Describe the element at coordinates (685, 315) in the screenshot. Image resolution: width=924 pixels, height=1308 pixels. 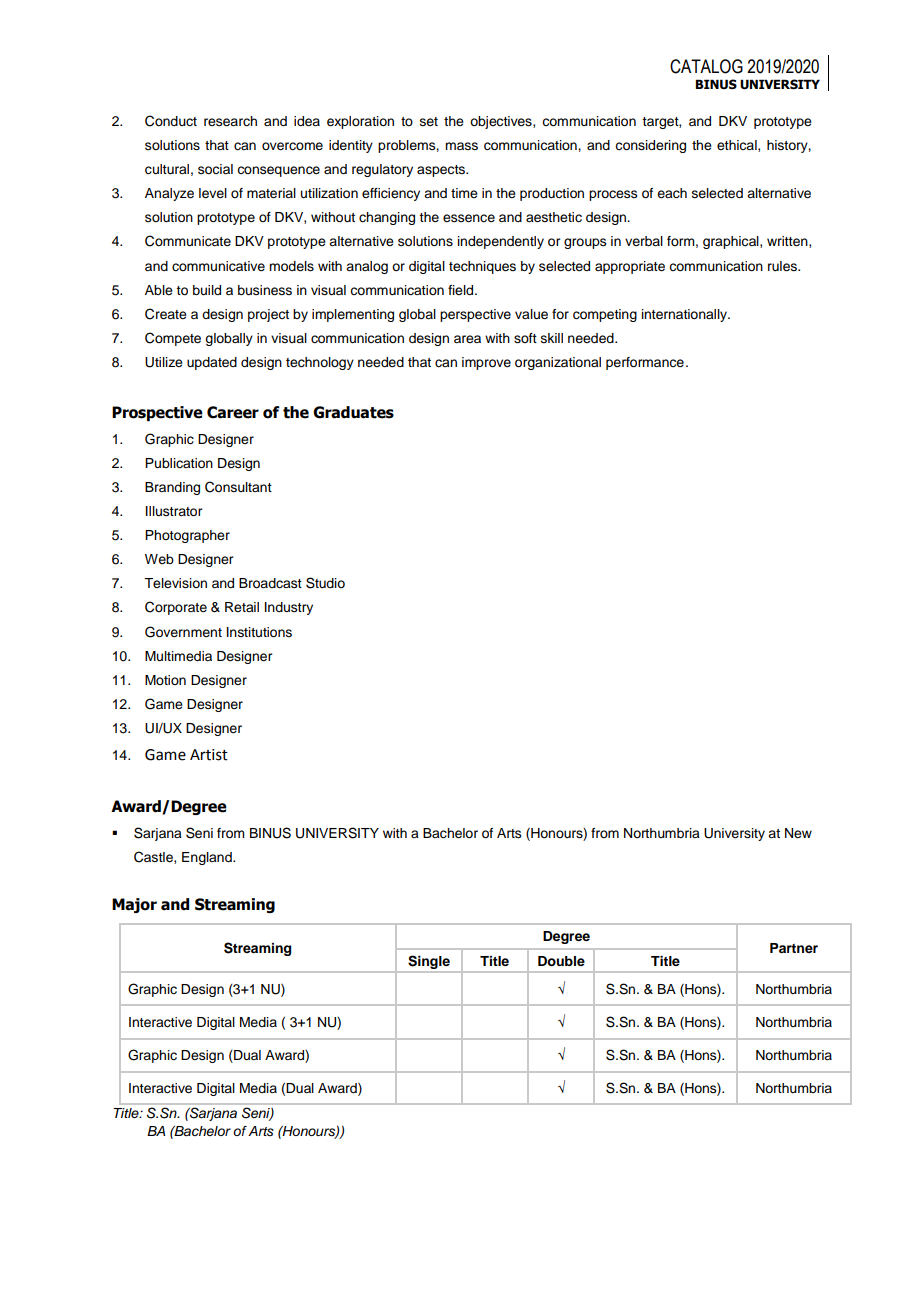
I see `internationally` at that location.
